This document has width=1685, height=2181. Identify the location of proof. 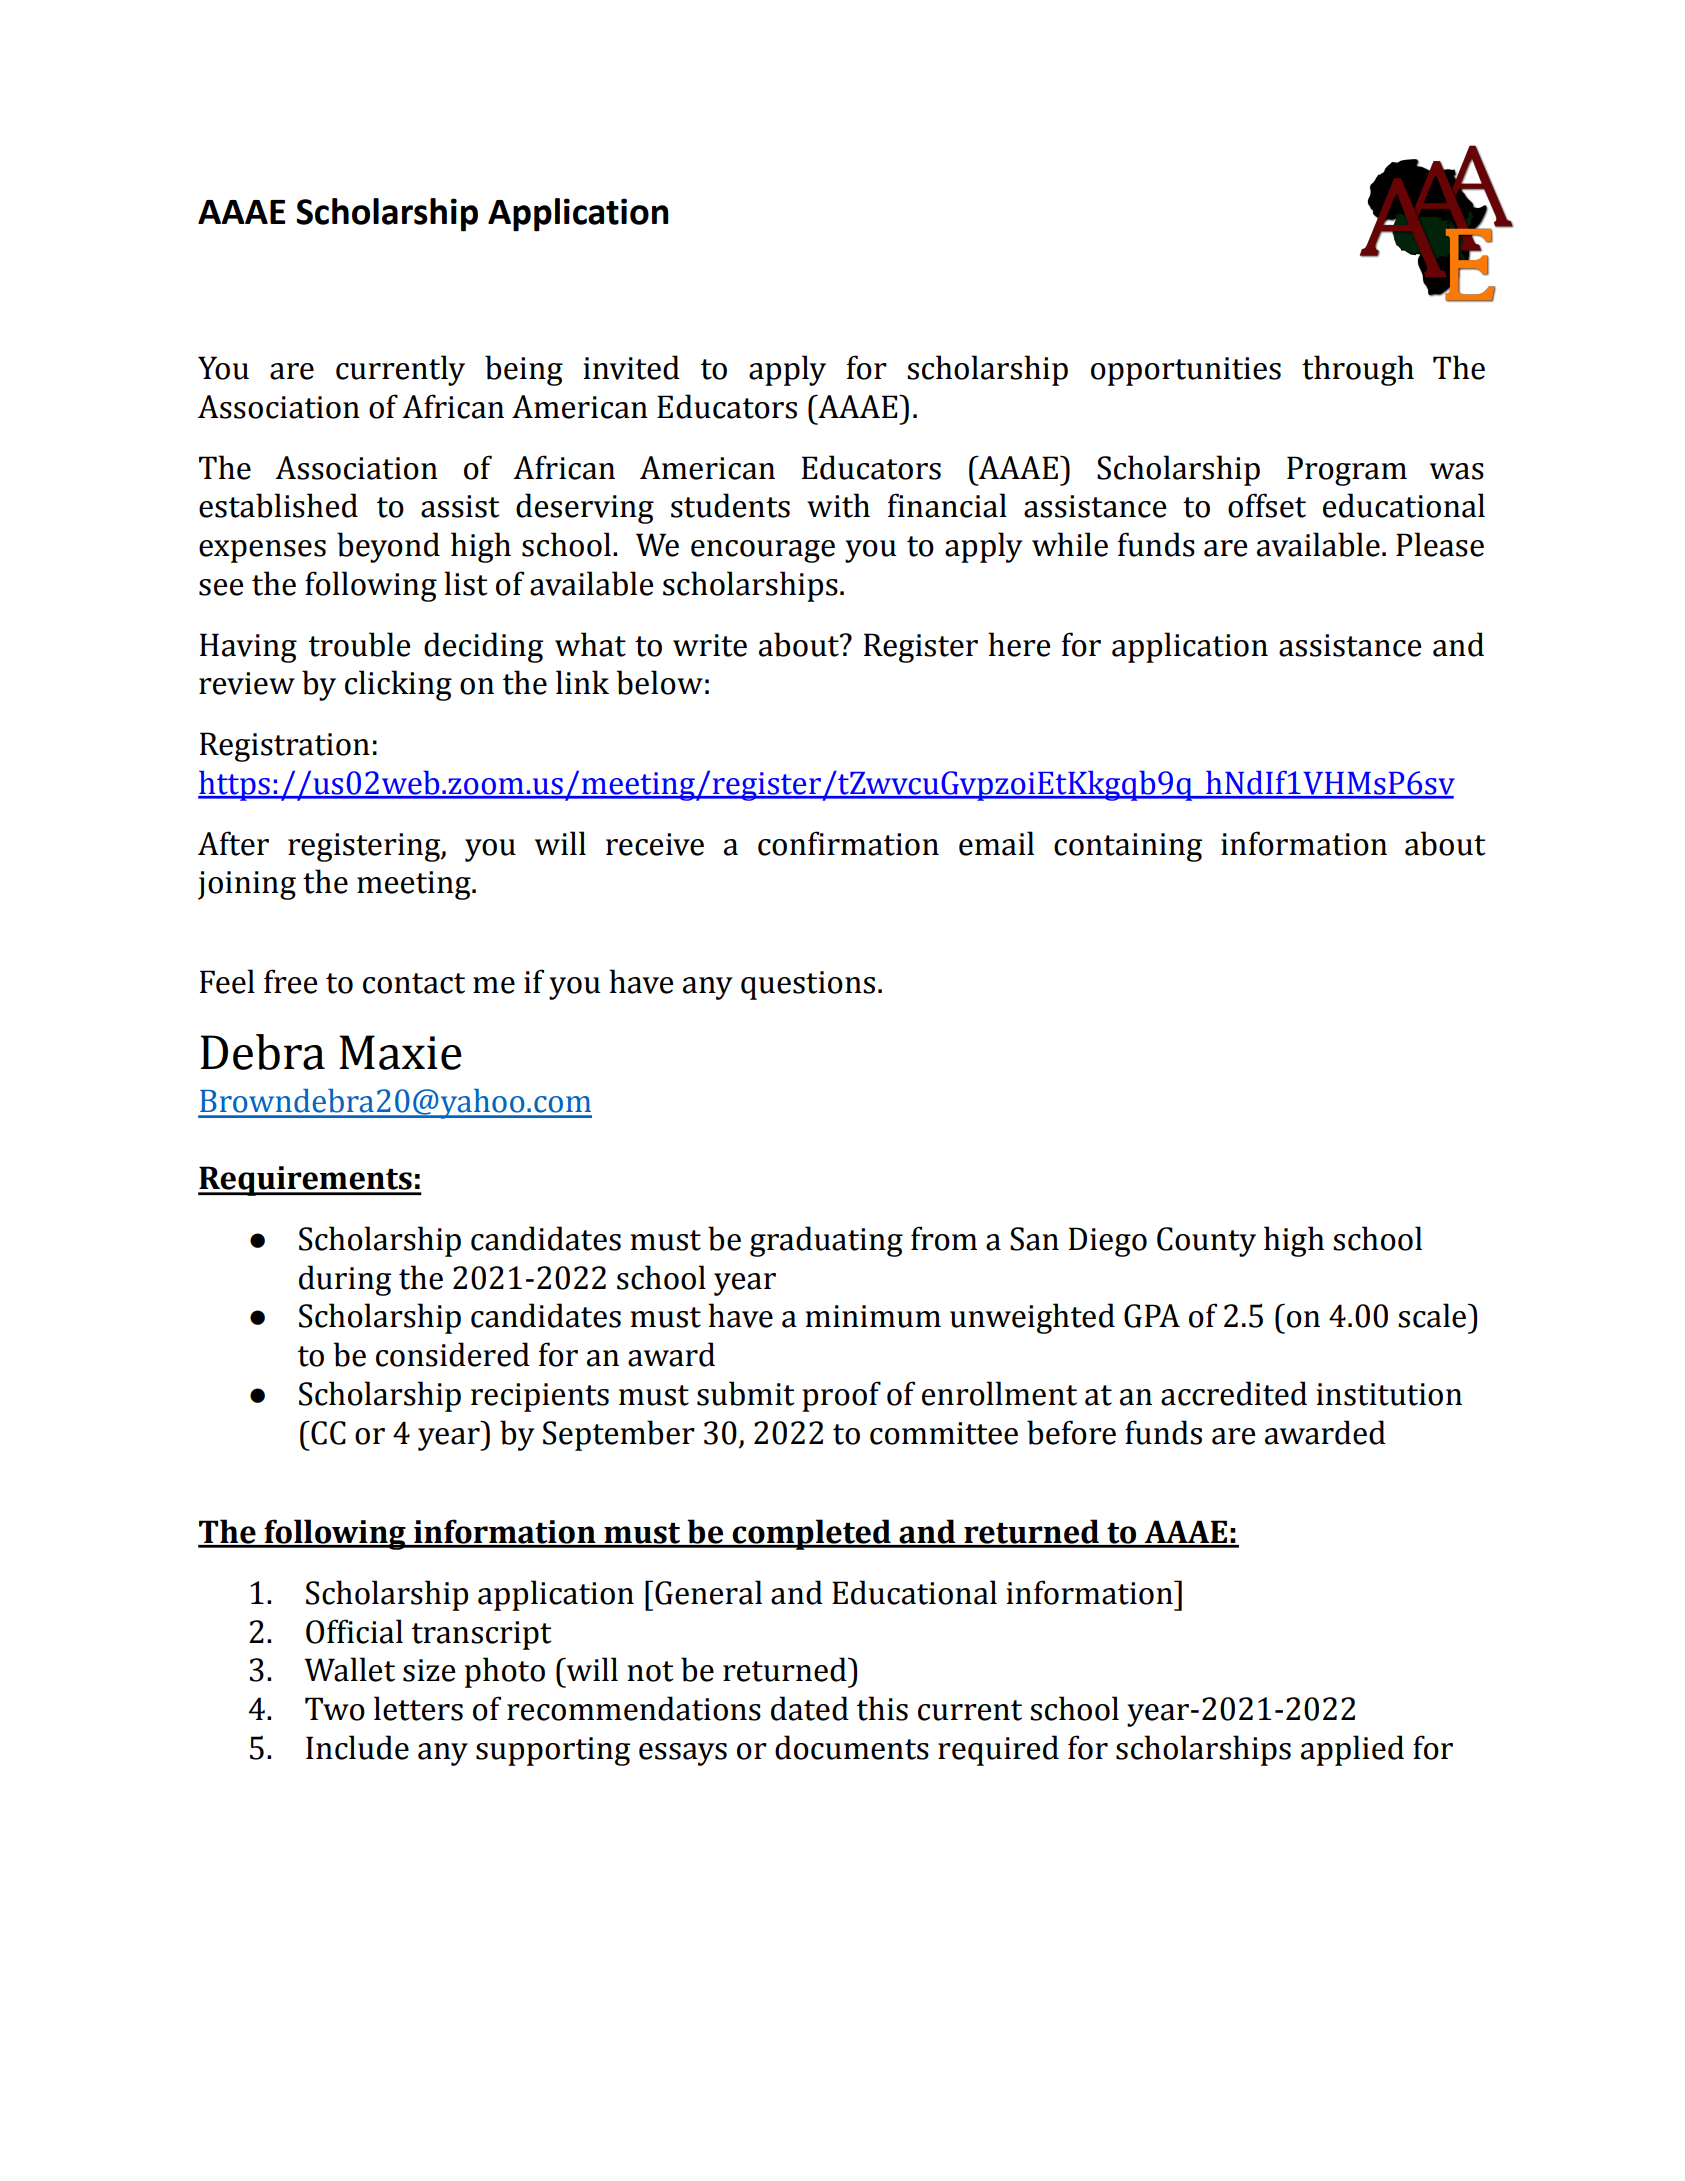
(841, 1396).
